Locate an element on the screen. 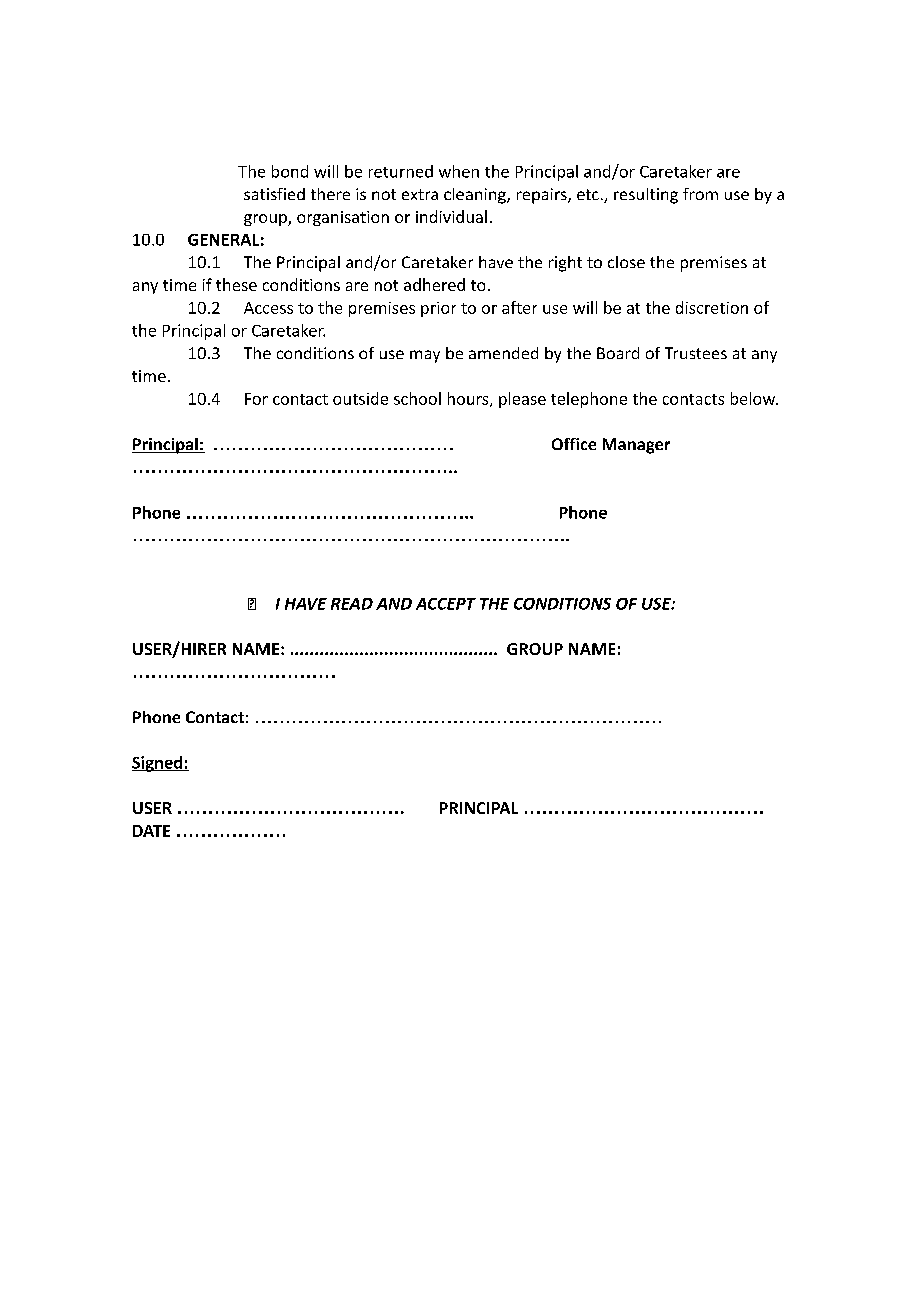 Image resolution: width=924 pixels, height=1307 pixels. below is located at coordinates (754, 398).
